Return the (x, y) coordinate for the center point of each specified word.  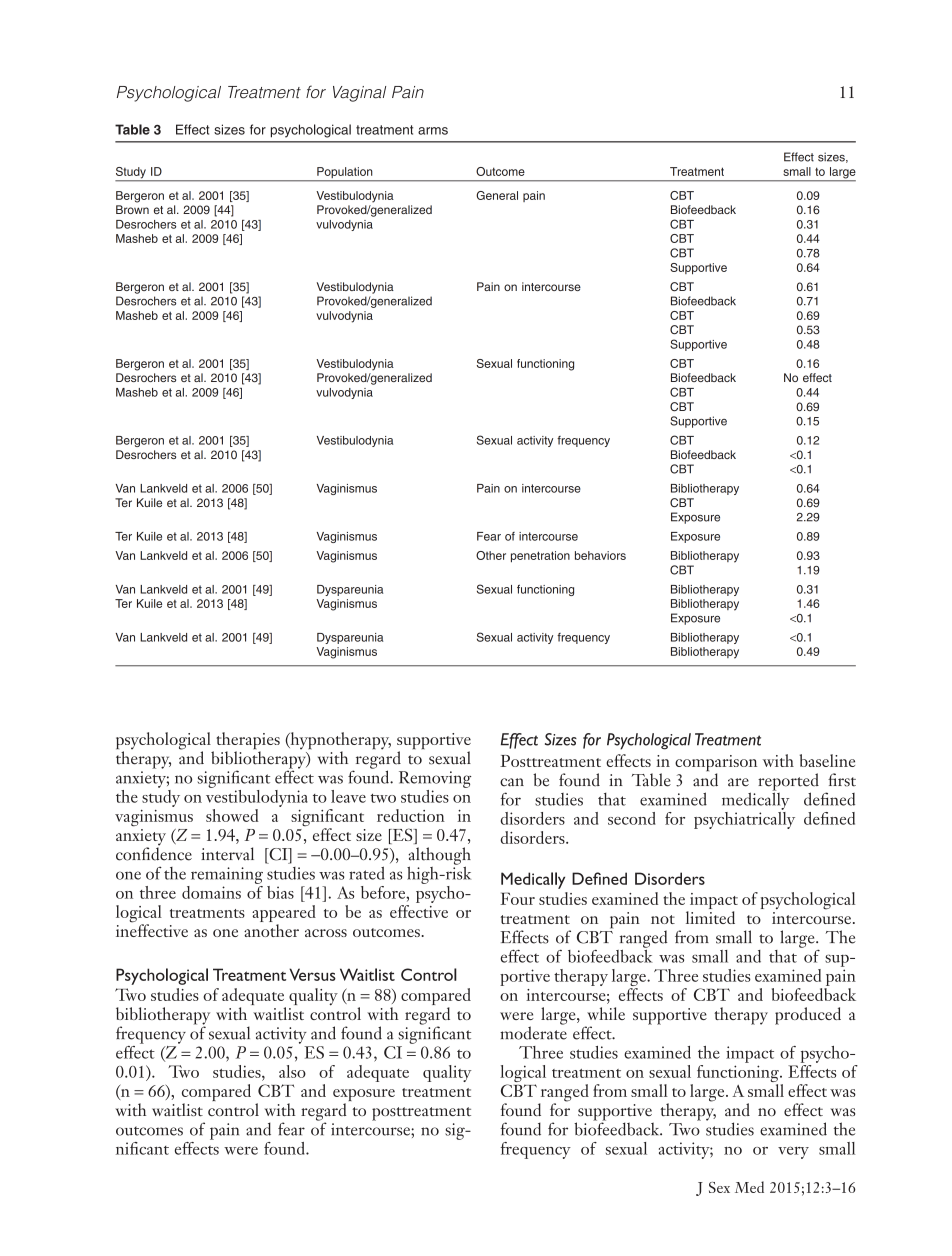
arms (433, 131)
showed (232, 815)
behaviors (600, 555)
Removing (435, 779)
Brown (132, 209)
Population (345, 174)
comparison (716, 764)
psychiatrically (744, 819)
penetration (540, 556)
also (292, 1071)
